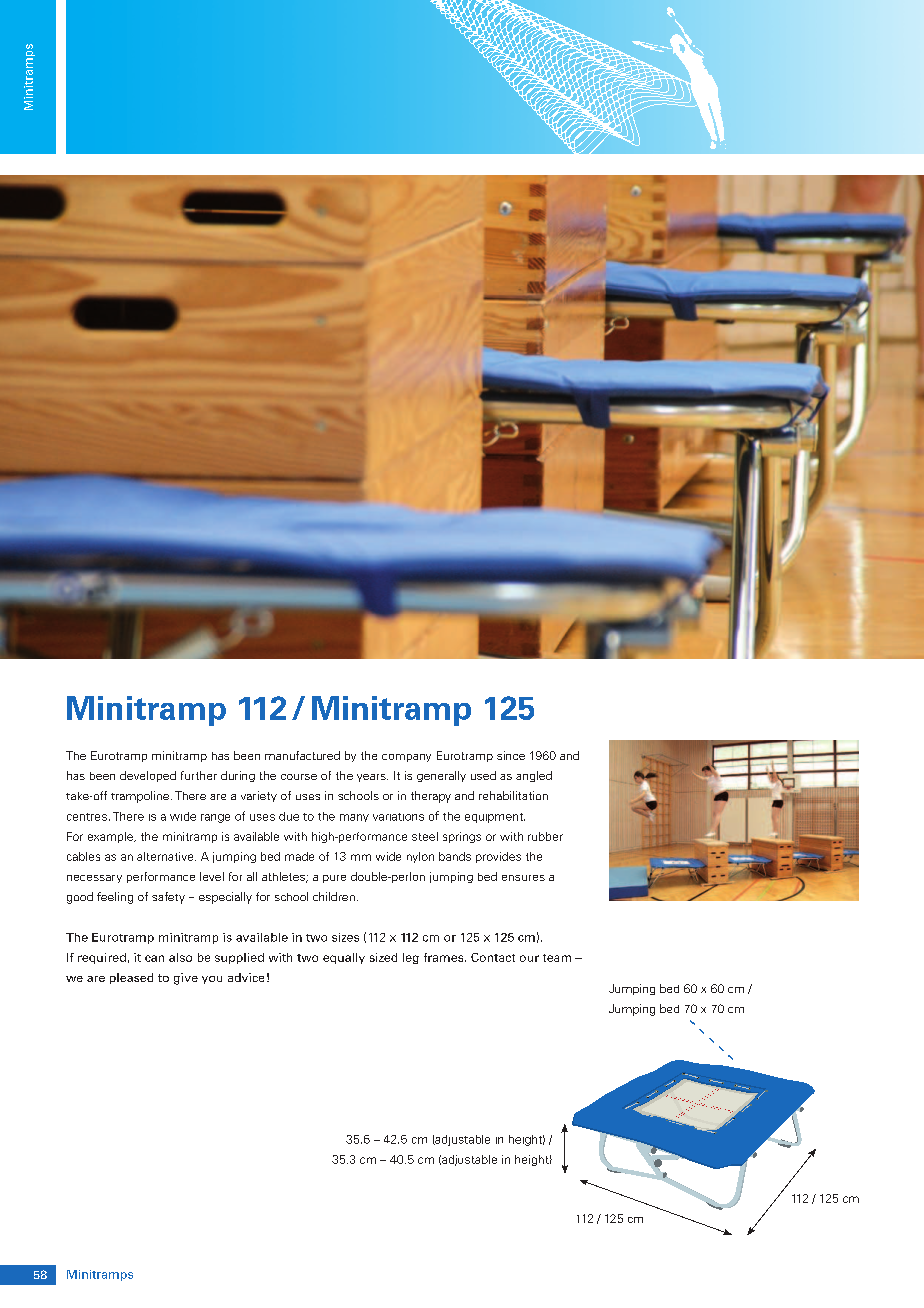  Describe the element at coordinates (334, 879) in the screenshot. I see `pure` at that location.
